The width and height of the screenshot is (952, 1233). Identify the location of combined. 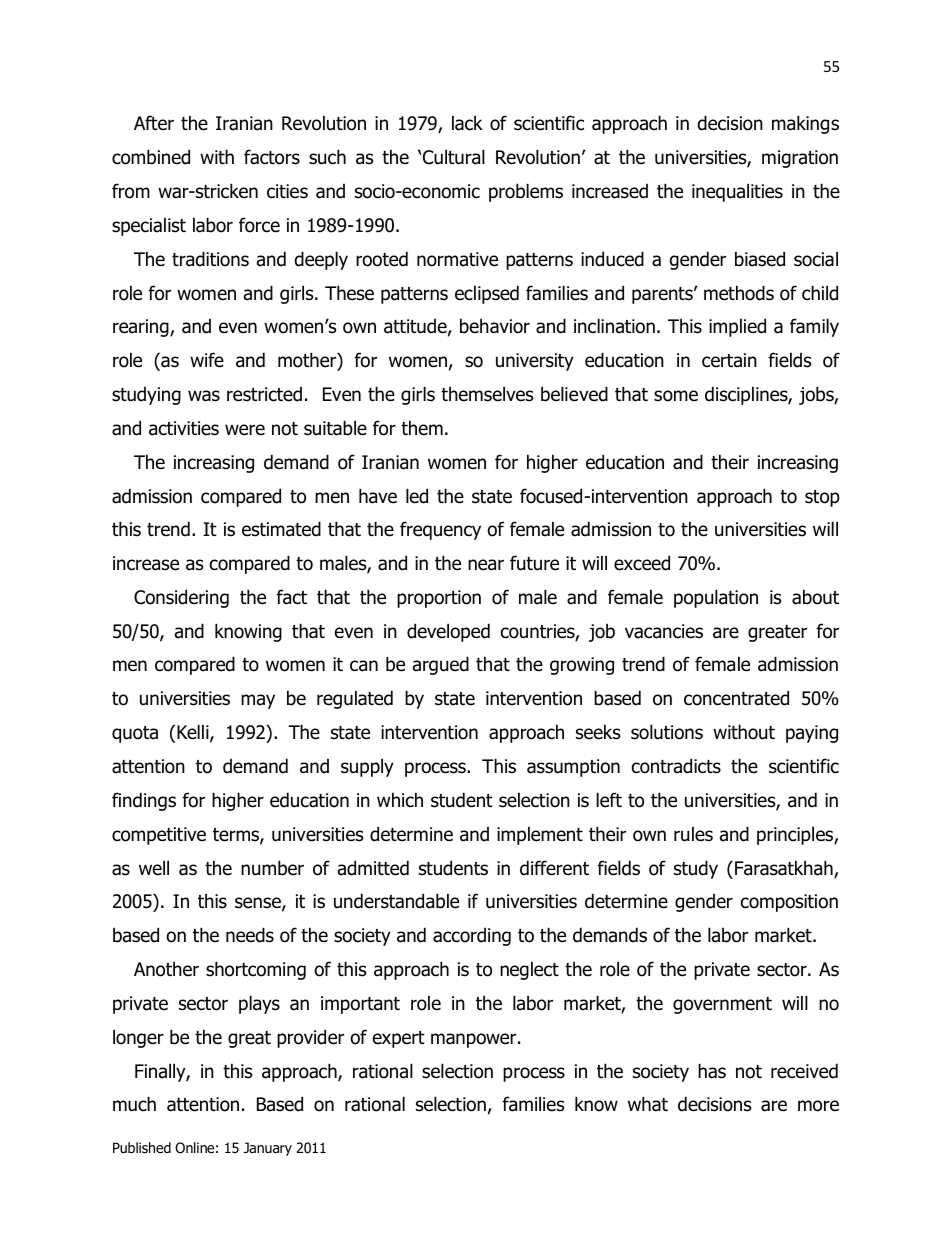
(151, 157).
